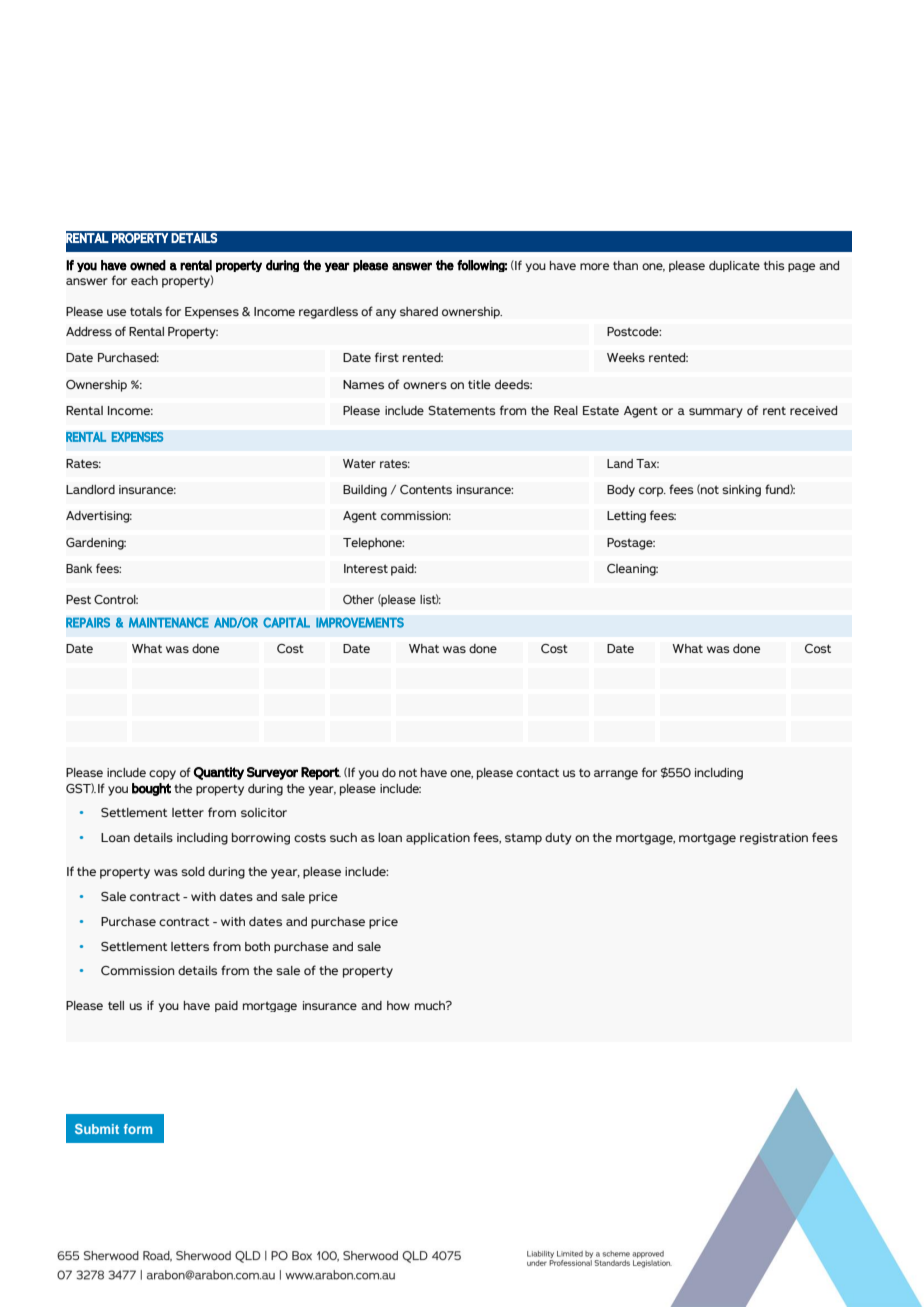  Describe the element at coordinates (616, 775) in the screenshot. I see `arrange` at that location.
